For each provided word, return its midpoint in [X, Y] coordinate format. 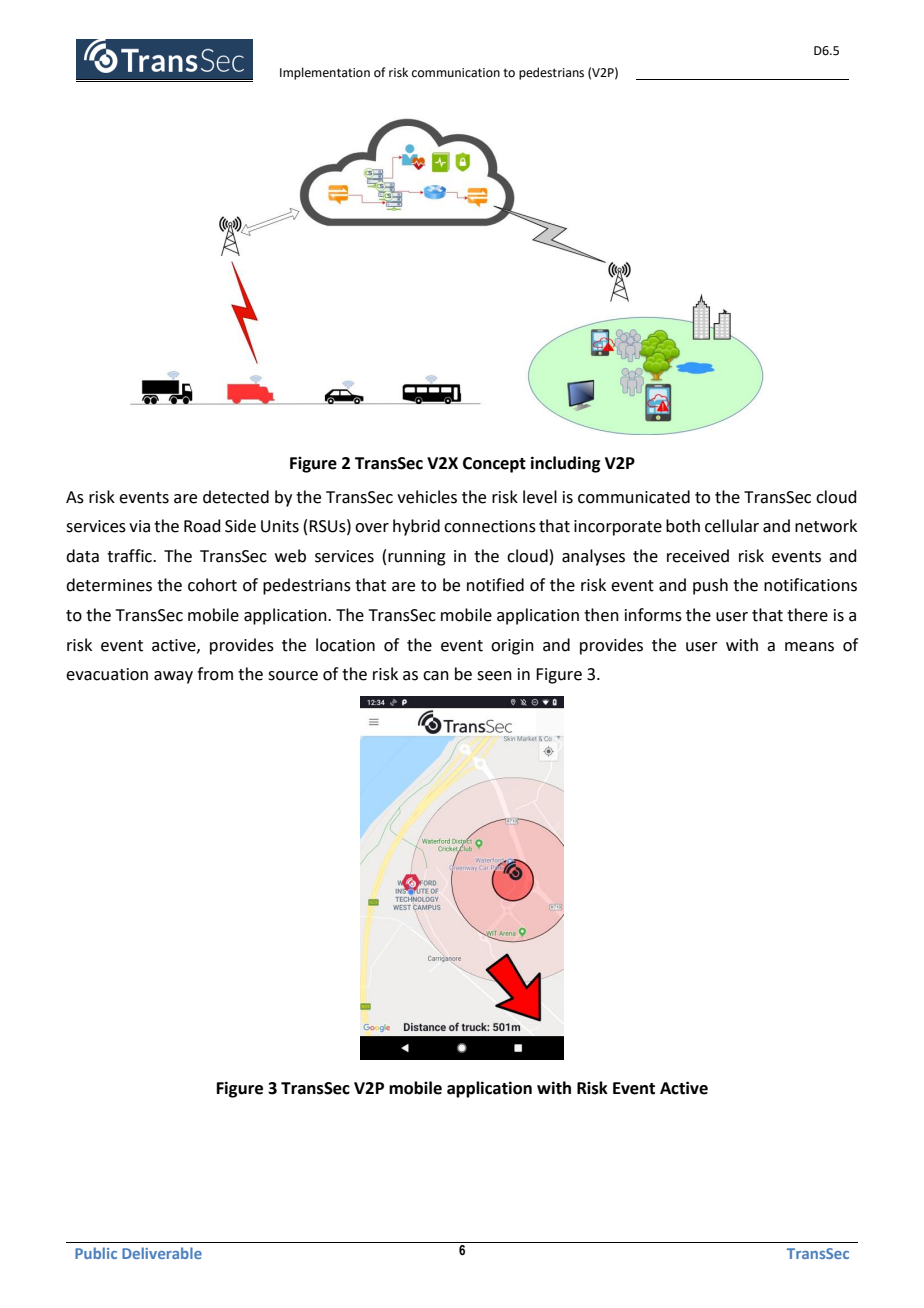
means [809, 647]
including [565, 464]
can [436, 676]
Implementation [325, 73]
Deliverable [162, 1253]
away [173, 677]
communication [456, 73]
